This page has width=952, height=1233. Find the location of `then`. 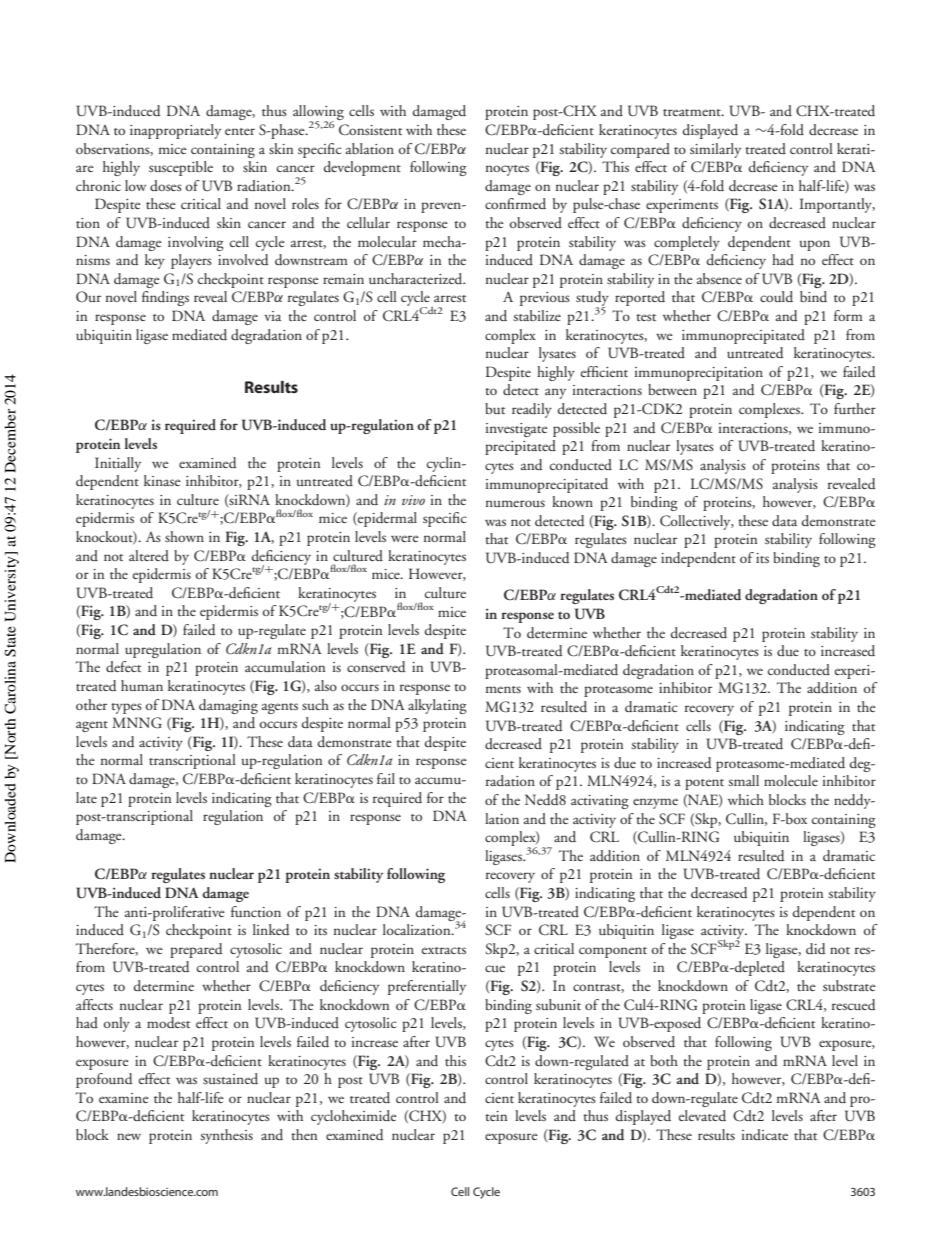

then is located at coordinates (304, 1134).
